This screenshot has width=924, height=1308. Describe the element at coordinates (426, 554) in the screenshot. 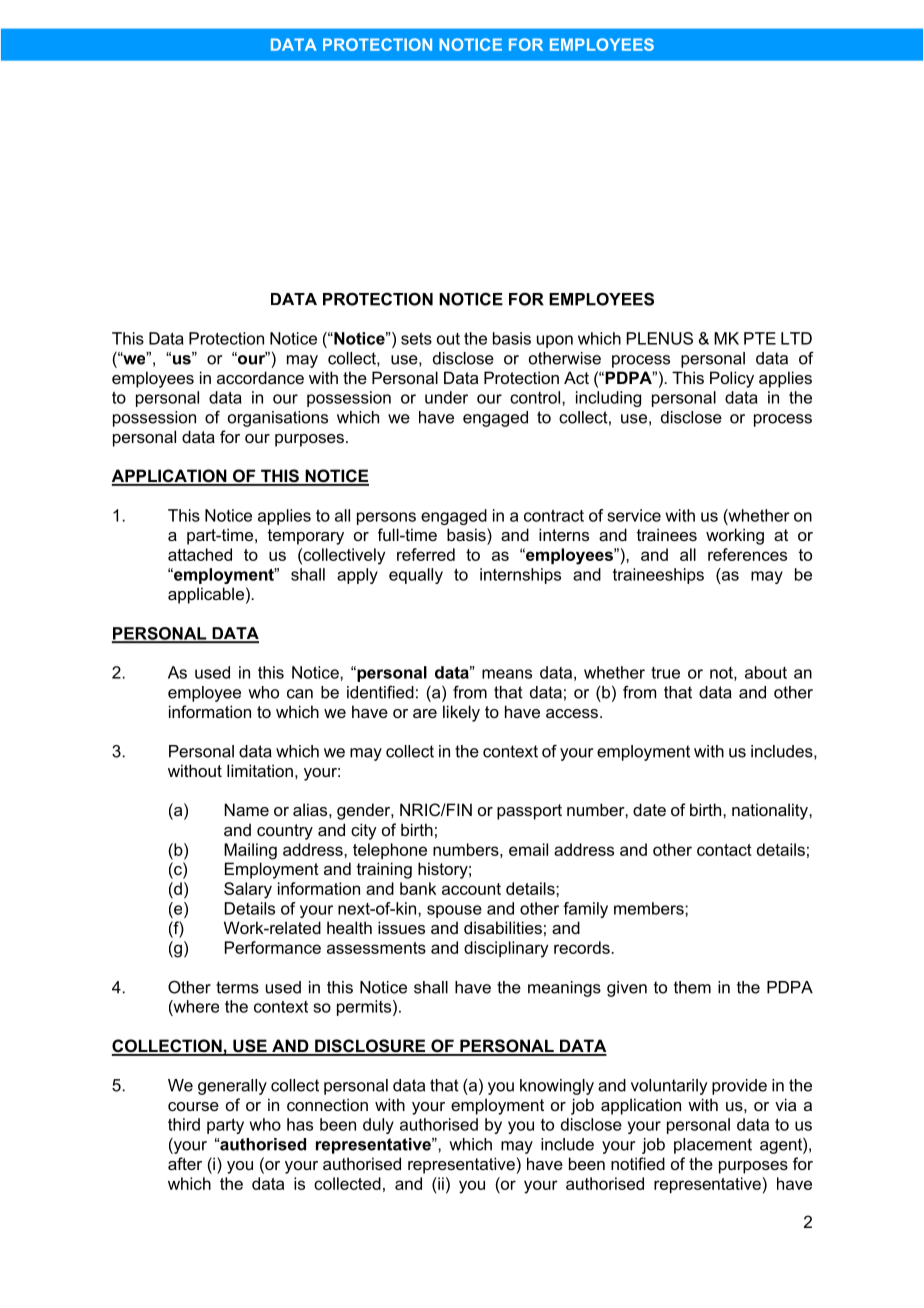

I see `referred` at that location.
